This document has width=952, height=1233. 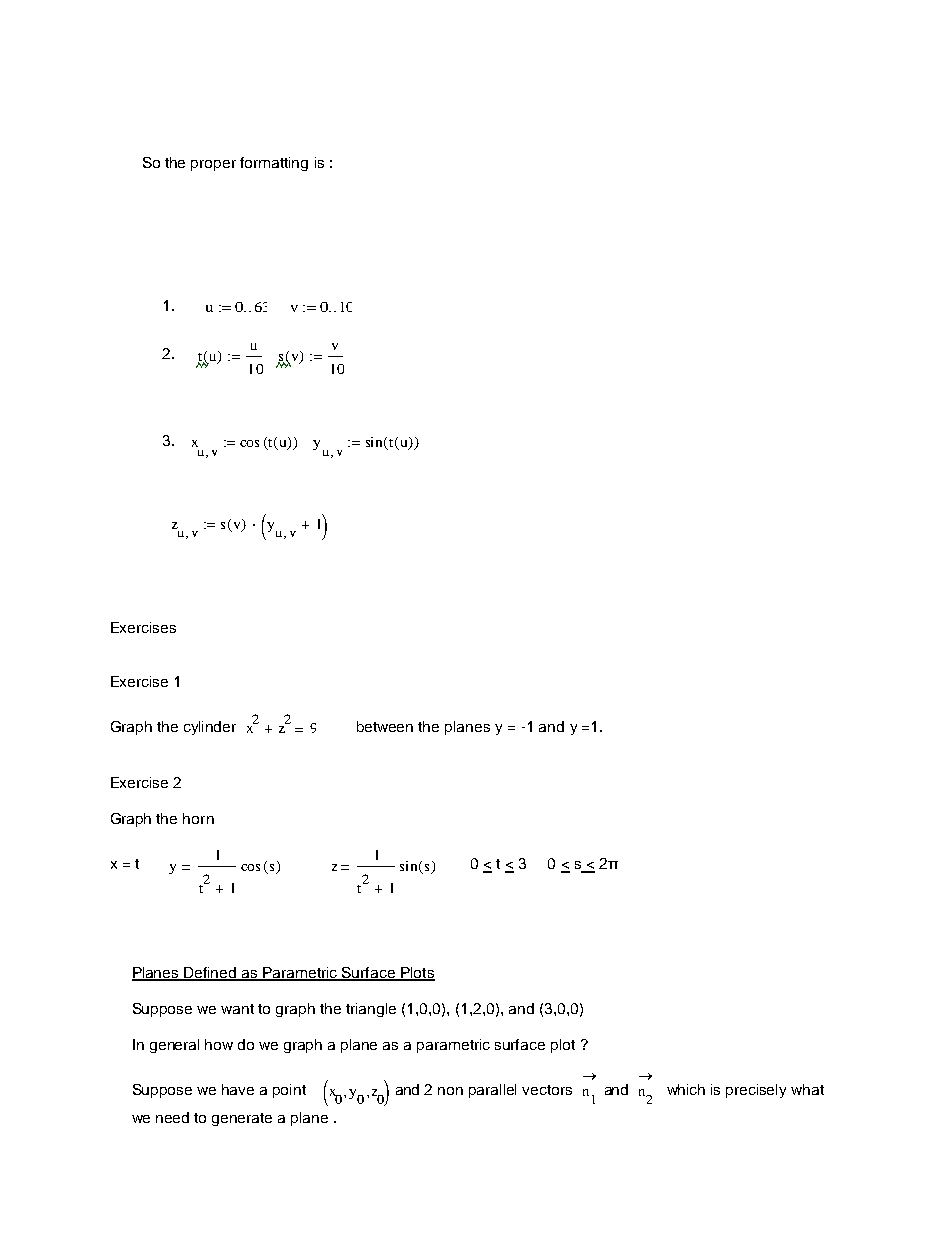 I want to click on parallel, so click(x=492, y=1091).
